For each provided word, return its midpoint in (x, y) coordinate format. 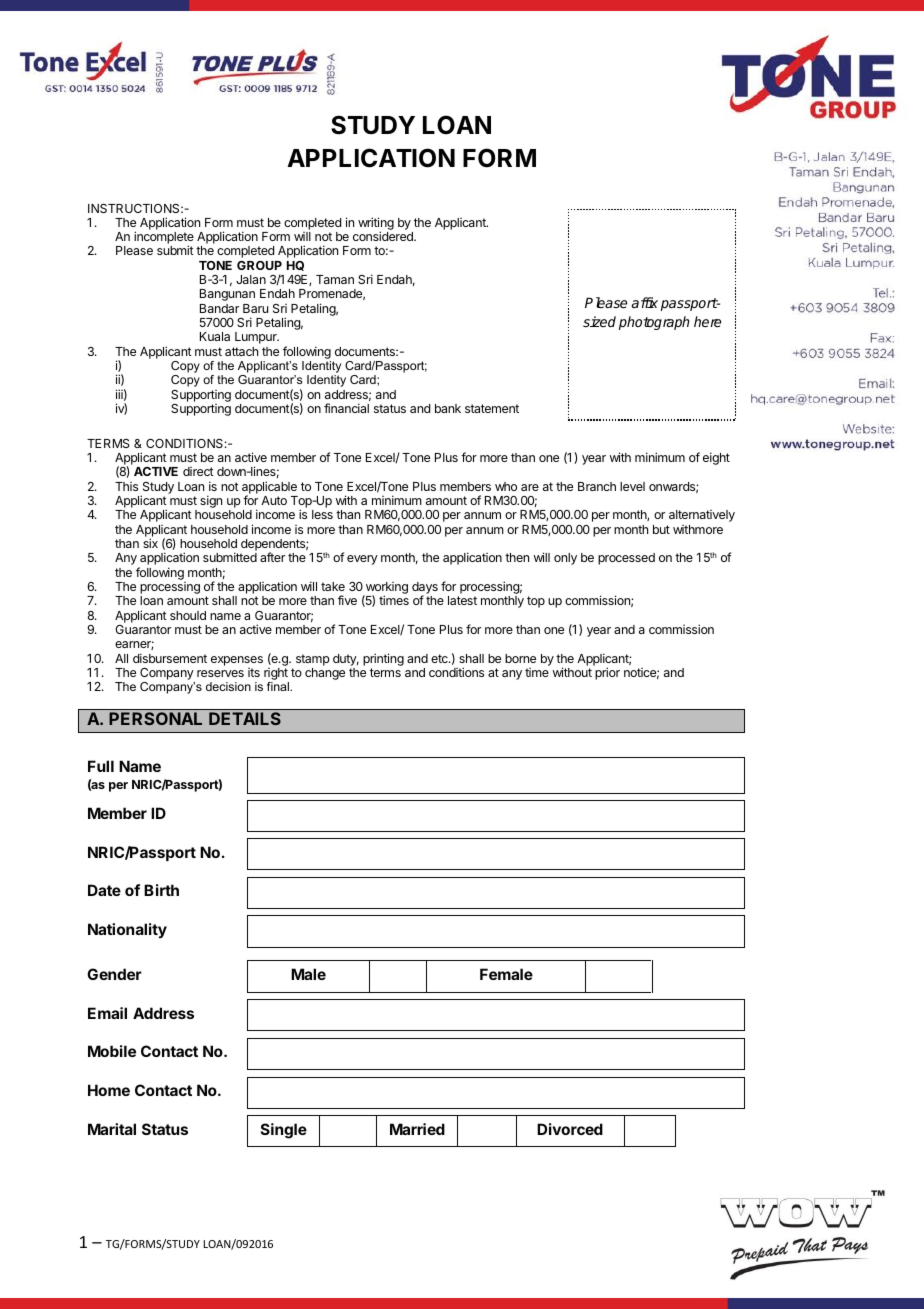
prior (607, 673)
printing (383, 659)
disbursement (170, 658)
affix (645, 302)
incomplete (164, 239)
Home (109, 1090)
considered (384, 236)
